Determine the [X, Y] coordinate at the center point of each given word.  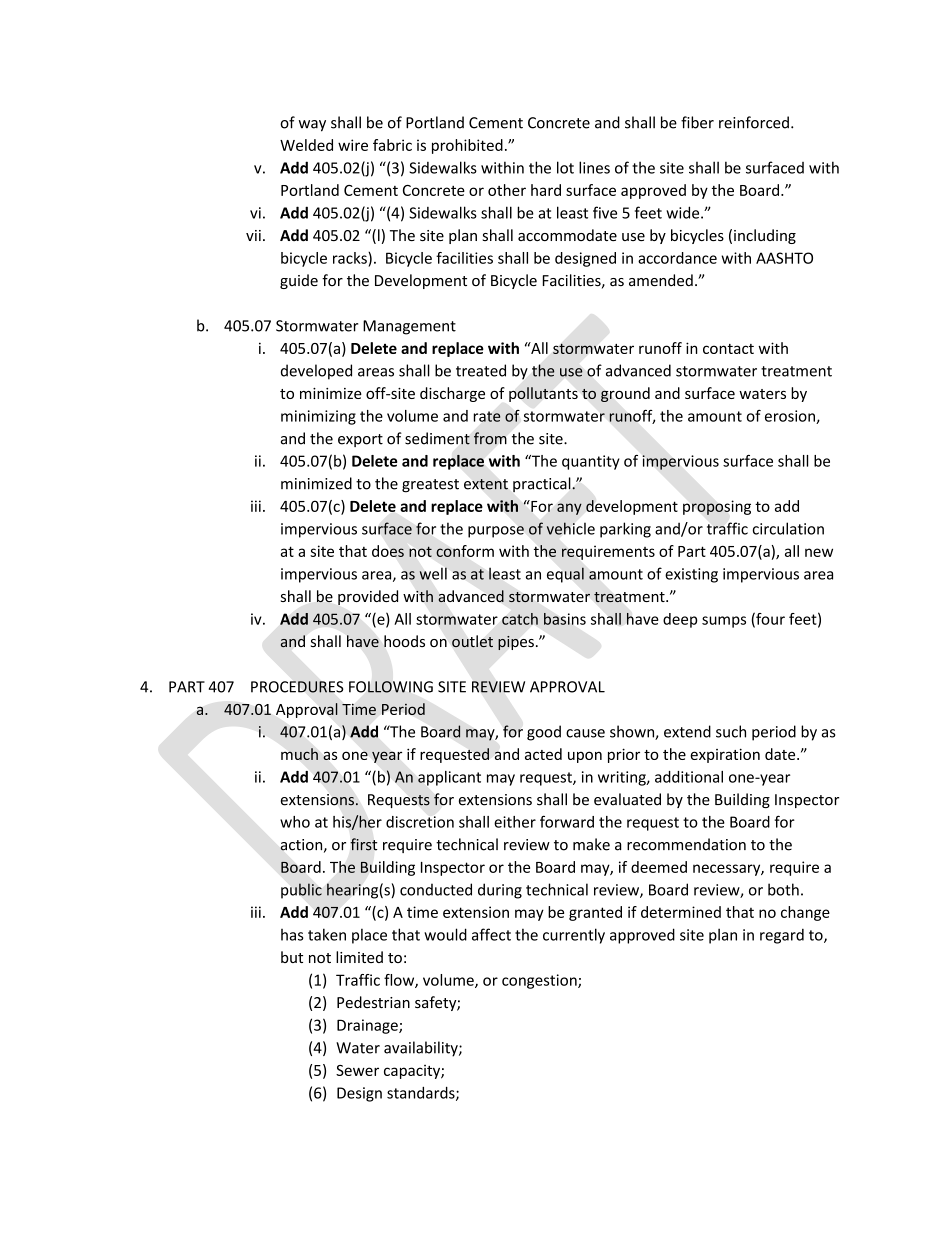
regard [782, 936]
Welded [306, 145]
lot [565, 167]
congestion [540, 981]
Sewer [357, 1070]
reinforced [754, 122]
